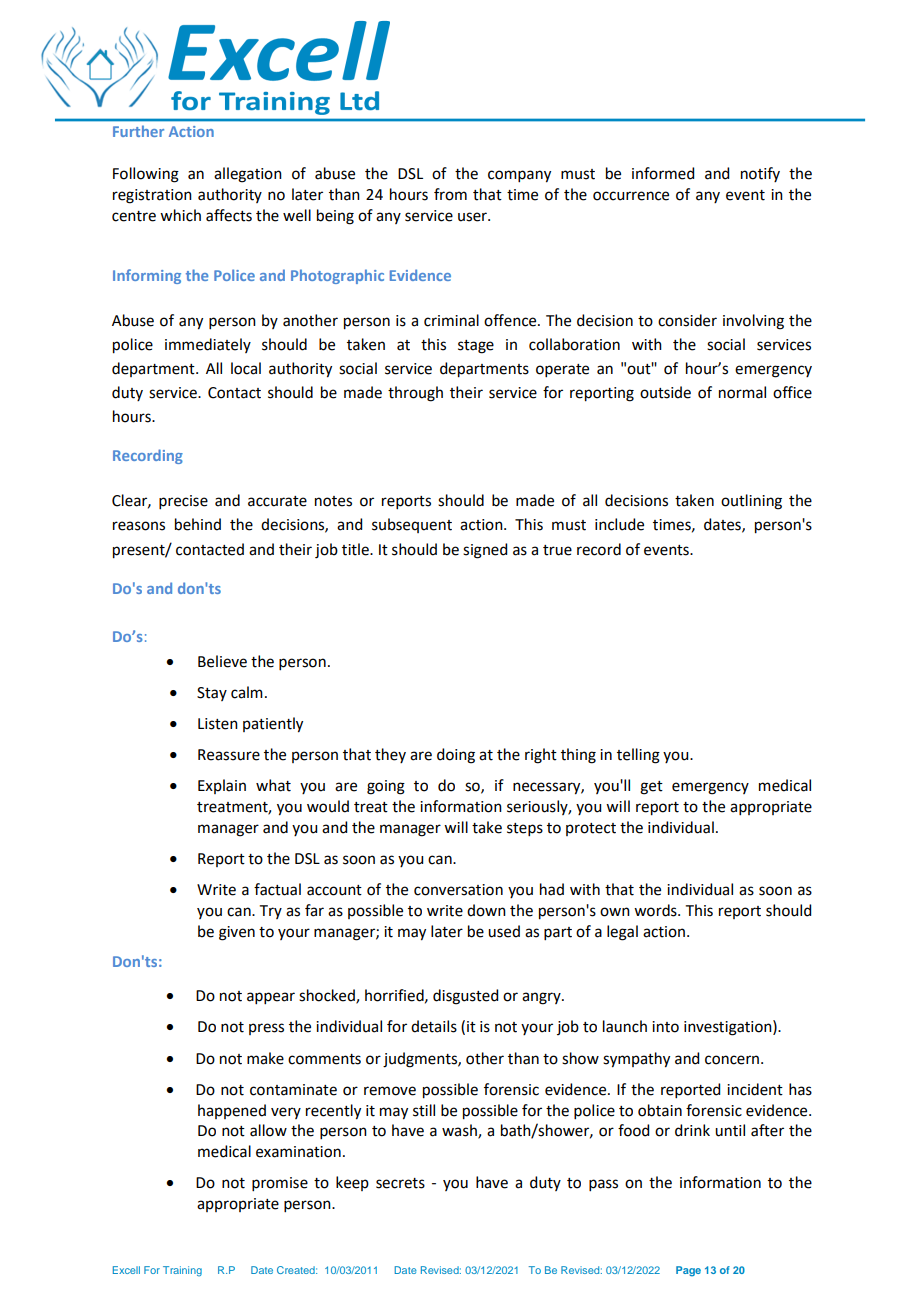 Image resolution: width=924 pixels, height=1308 pixels. Describe the element at coordinates (760, 174) in the image. I see `notify` at that location.
